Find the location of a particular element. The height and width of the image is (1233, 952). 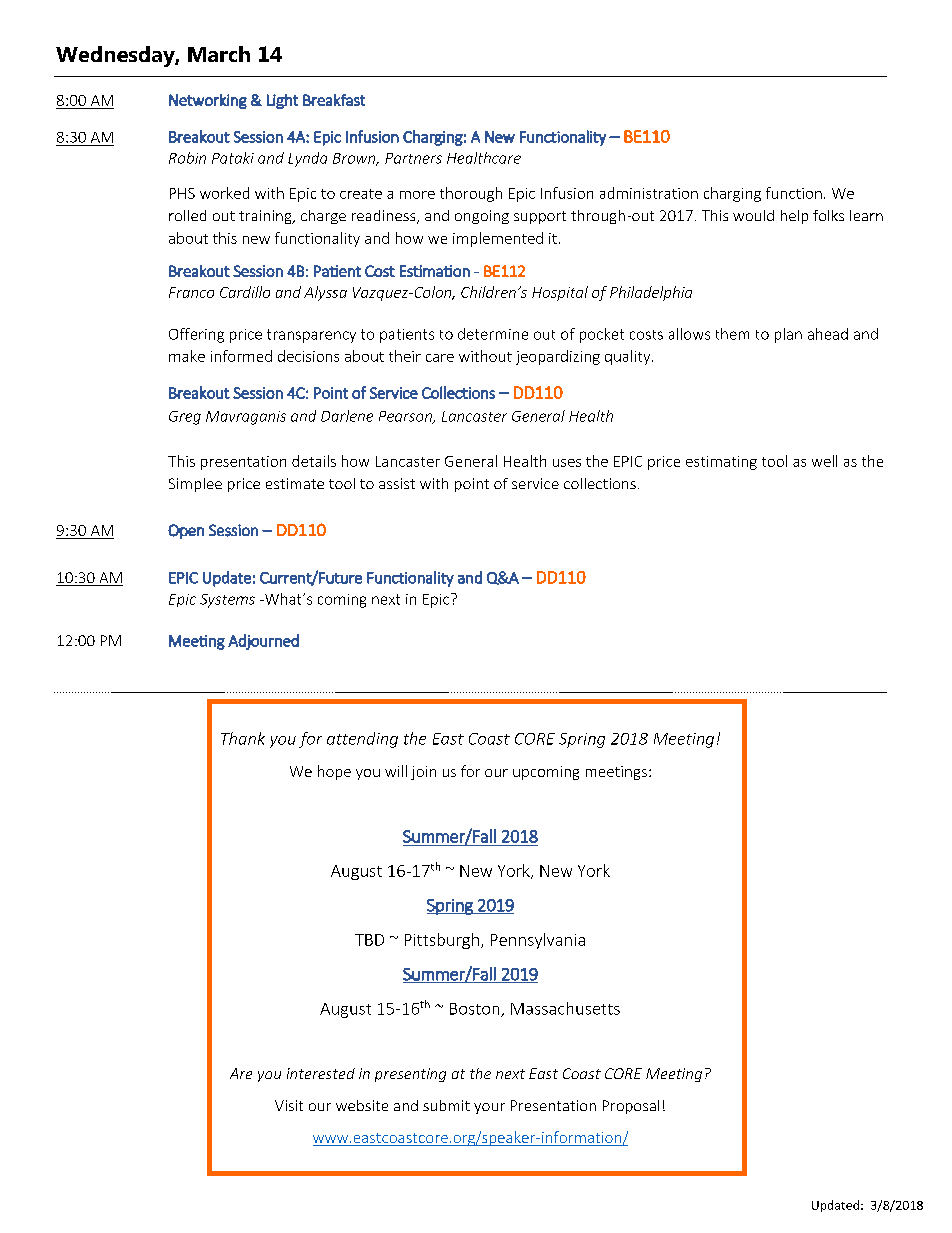

help is located at coordinates (794, 217).
